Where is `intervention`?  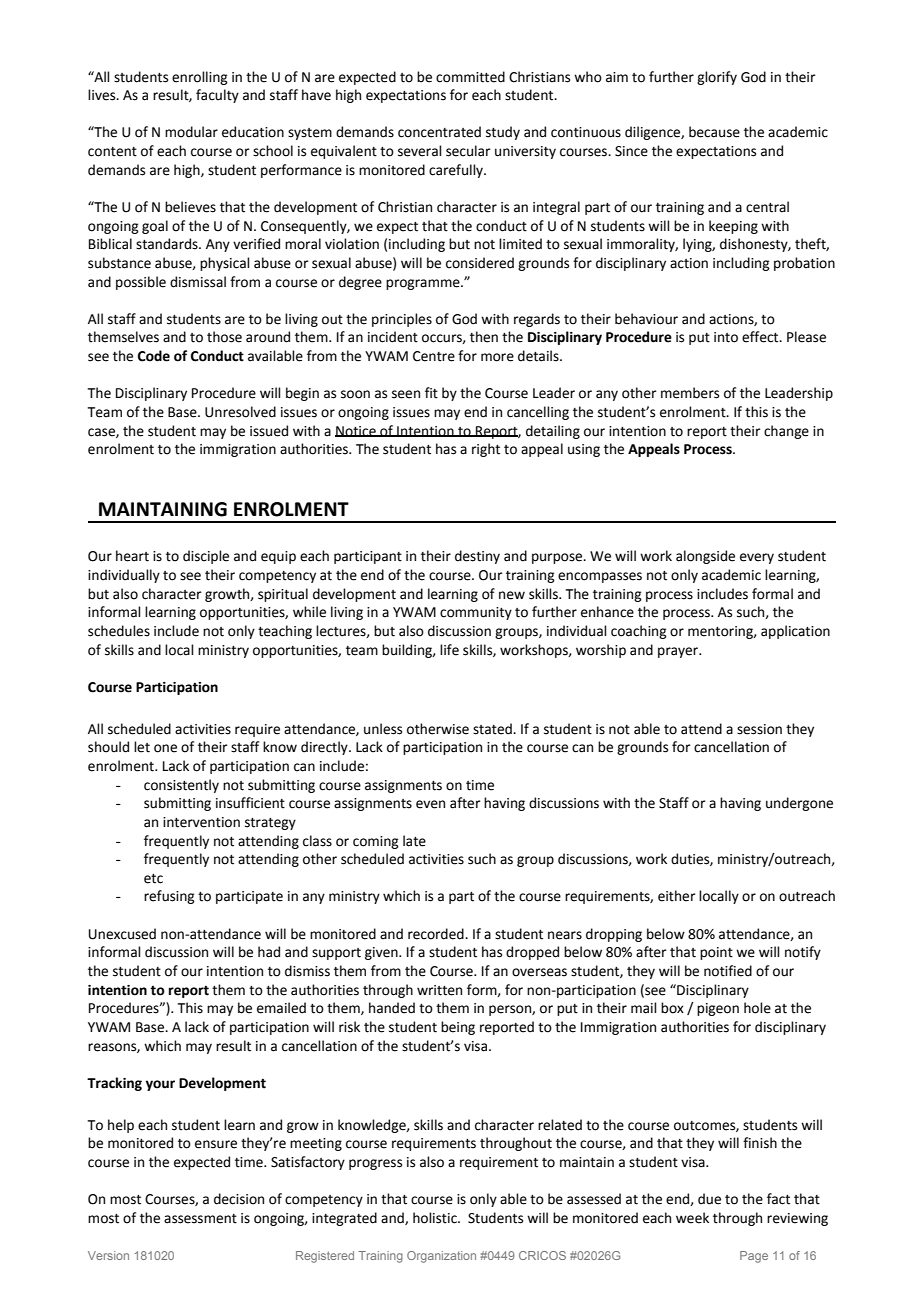 intervention is located at coordinates (201, 822).
